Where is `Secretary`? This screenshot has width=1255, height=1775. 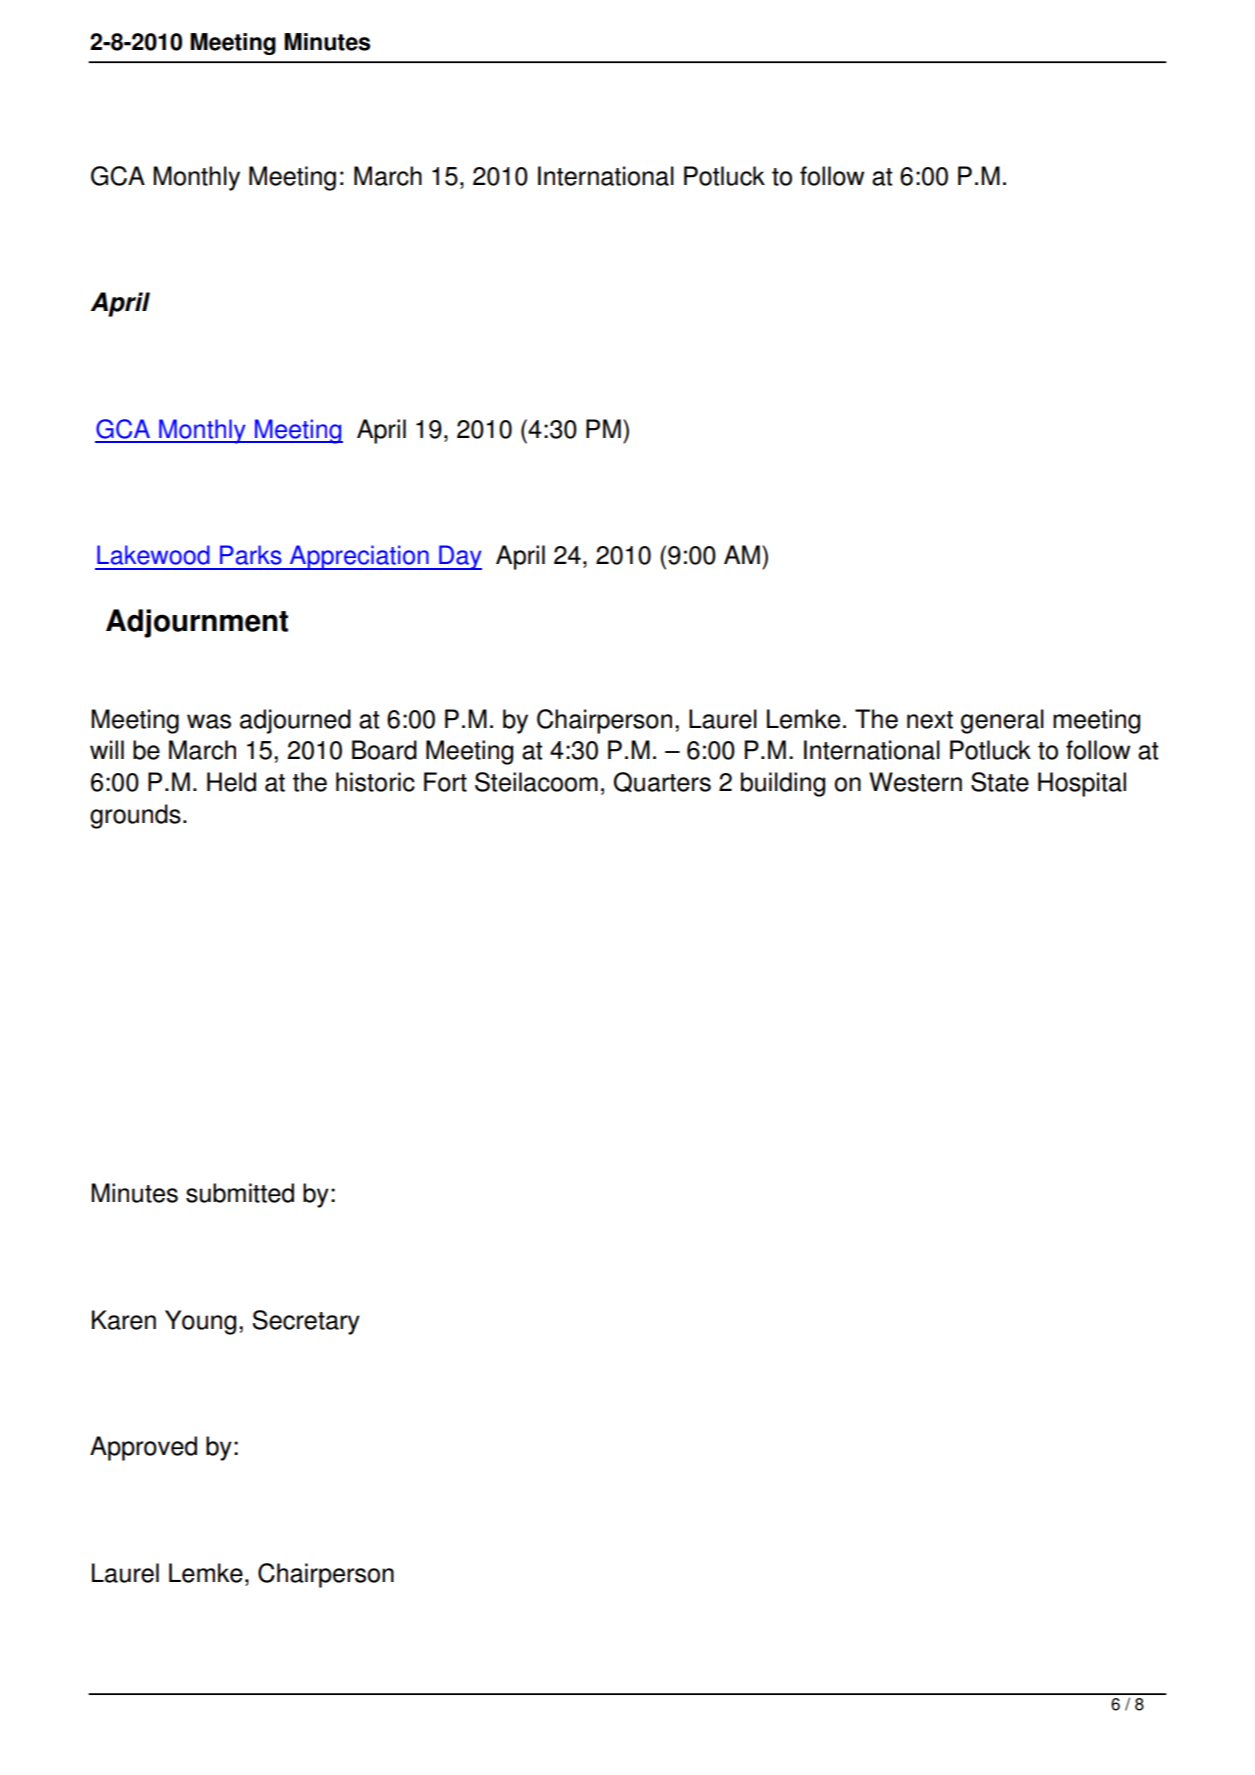 Secretary is located at coordinates (306, 1322).
